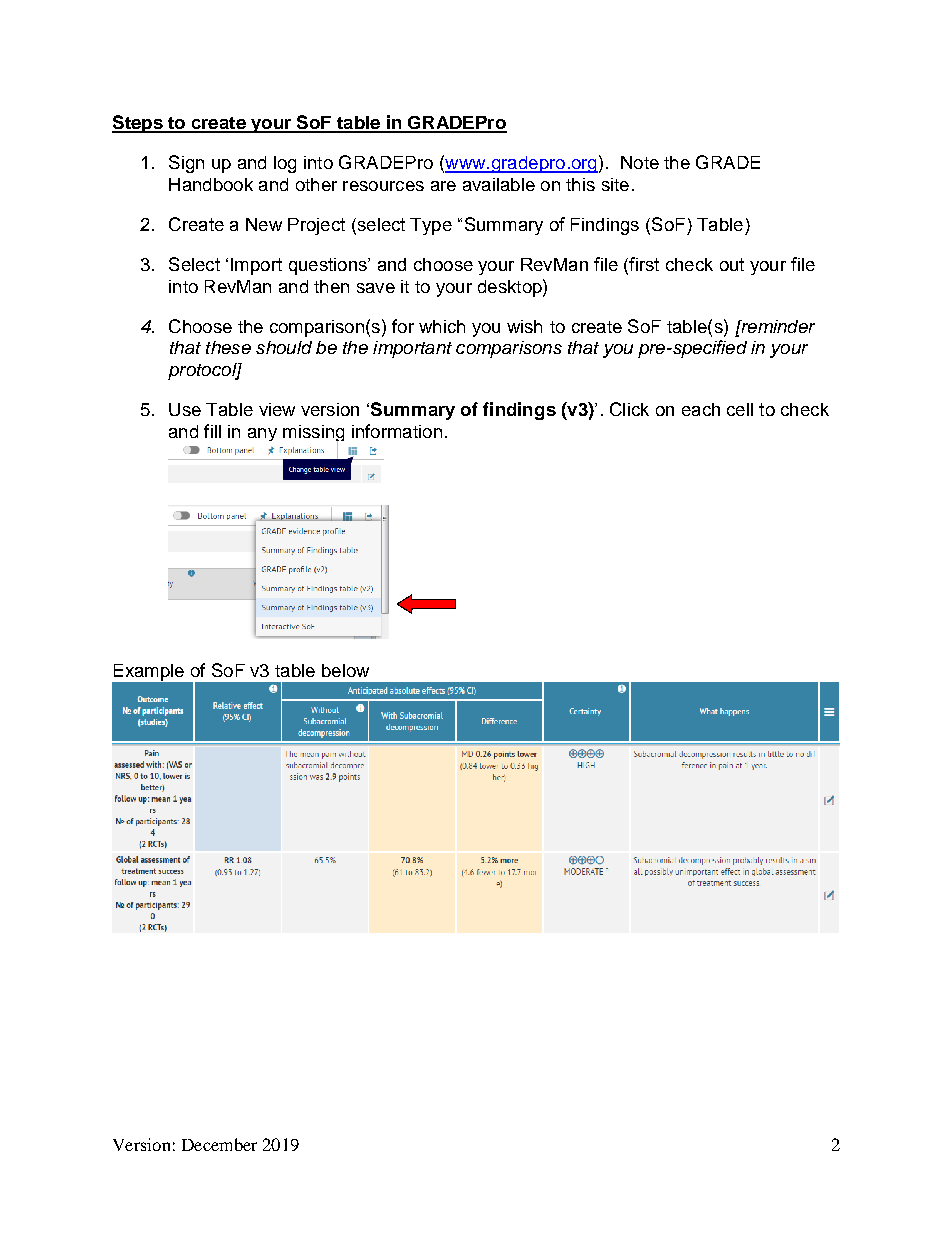 This image has height=1233, width=952. What do you see at coordinates (186, 164) in the image?
I see `Sign` at bounding box center [186, 164].
